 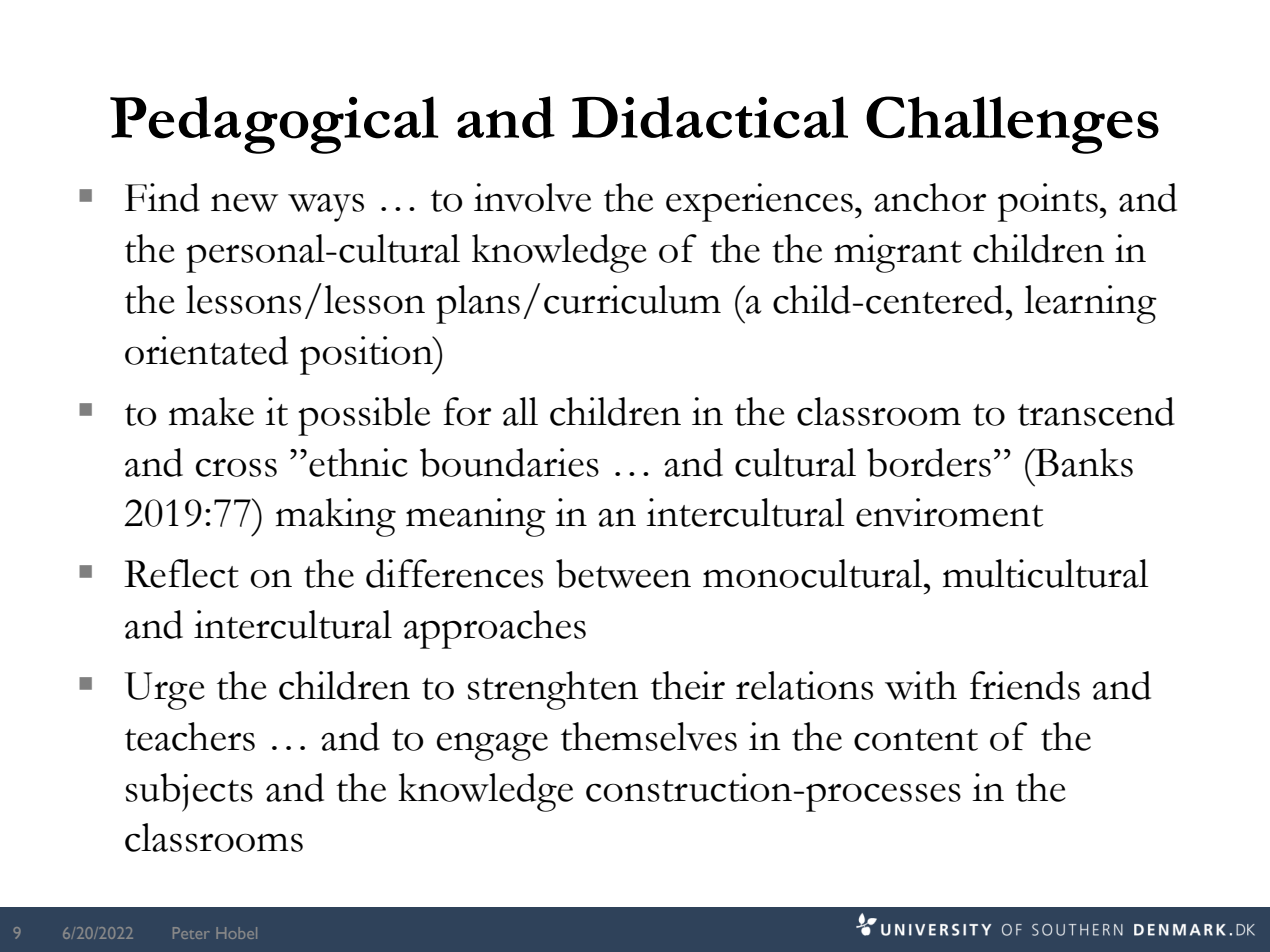 What do you see at coordinates (623, 573) in the screenshot?
I see `between` at bounding box center [623, 573].
